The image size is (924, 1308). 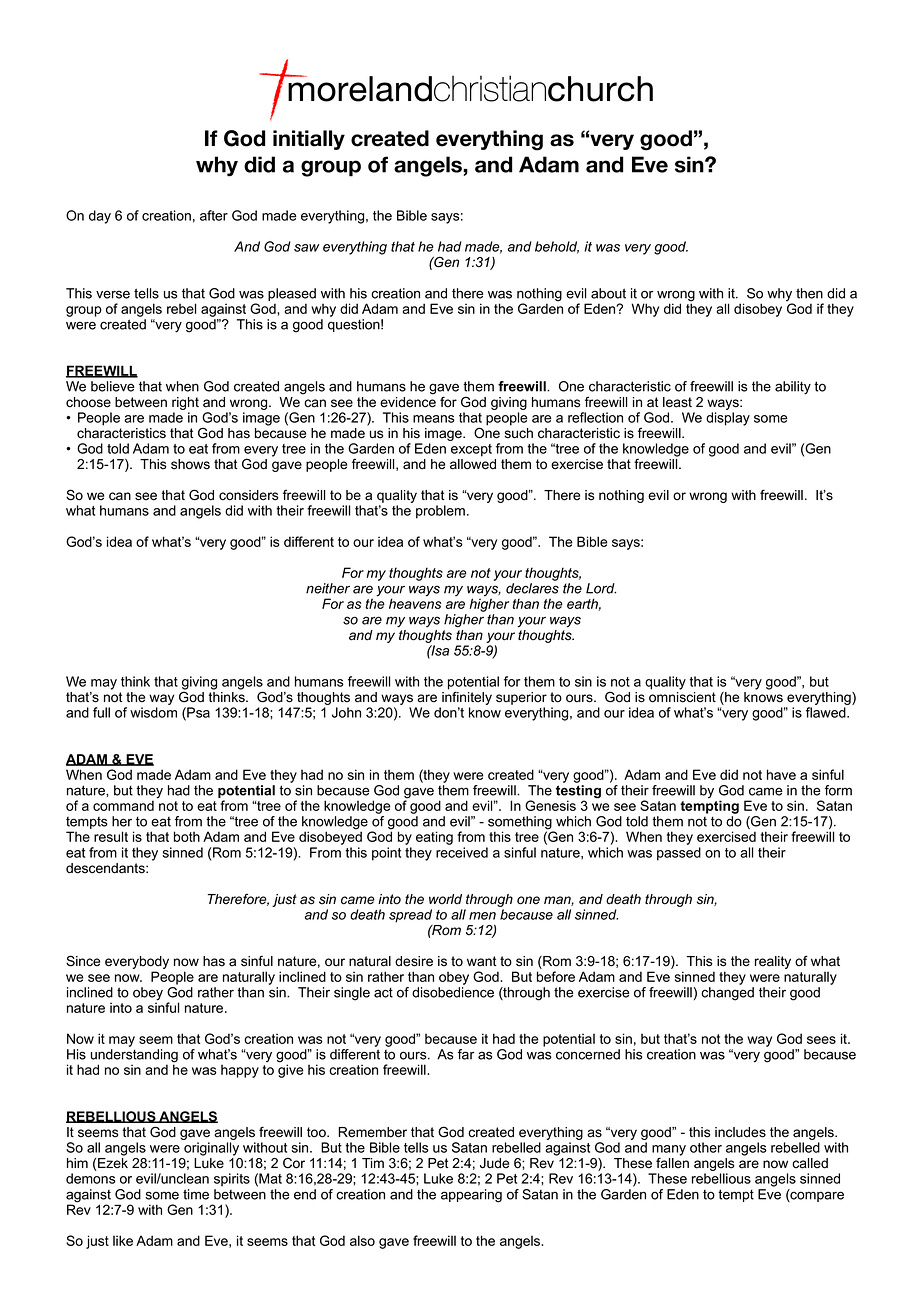 What do you see at coordinates (682, 697) in the screenshot?
I see `omniscient` at bounding box center [682, 697].
